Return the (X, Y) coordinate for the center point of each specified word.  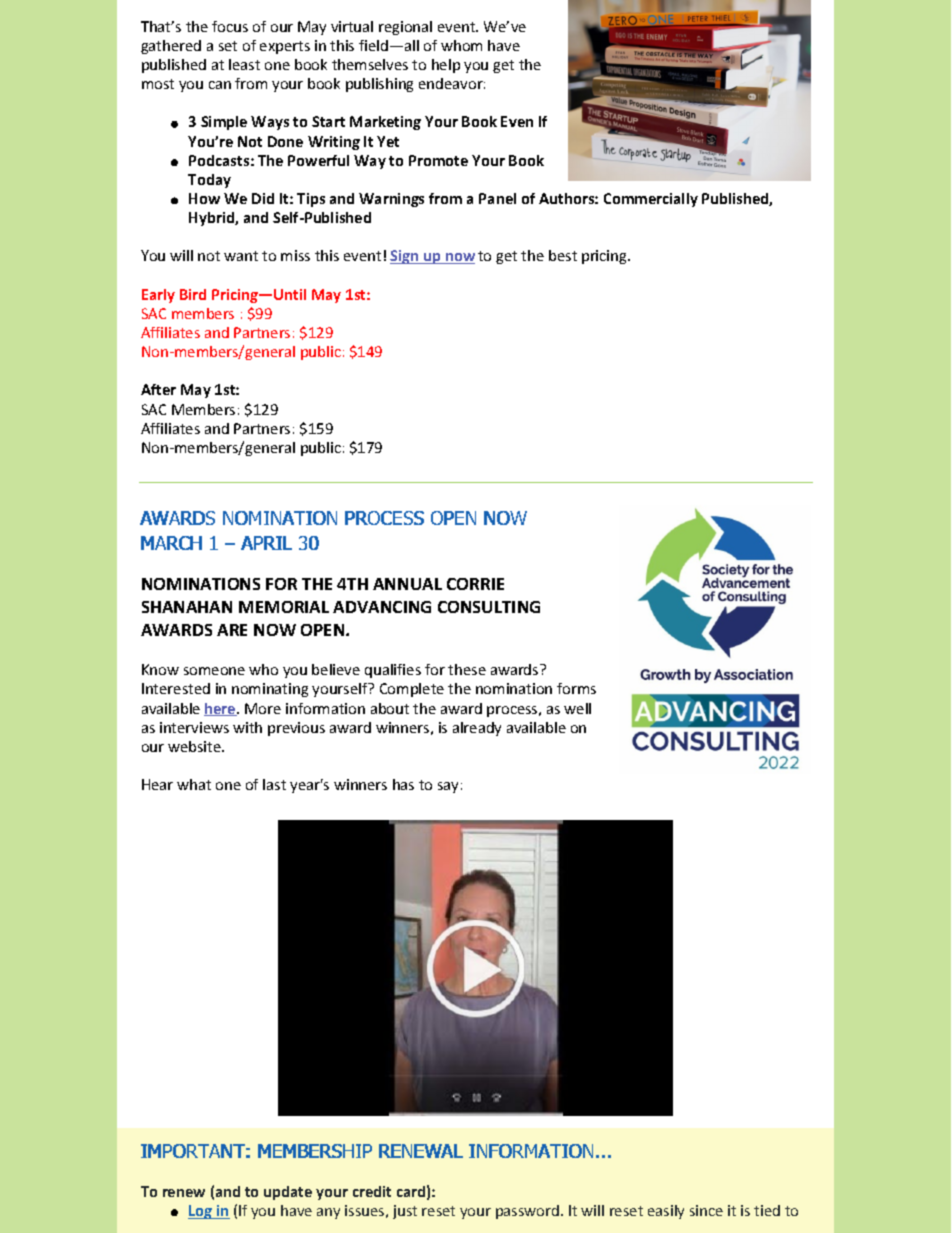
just (405, 1212)
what (194, 784)
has (403, 784)
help (446, 66)
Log (201, 1212)
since (706, 1210)
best (563, 255)
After (158, 389)
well (577, 708)
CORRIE (475, 584)
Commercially (651, 200)
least (244, 64)
